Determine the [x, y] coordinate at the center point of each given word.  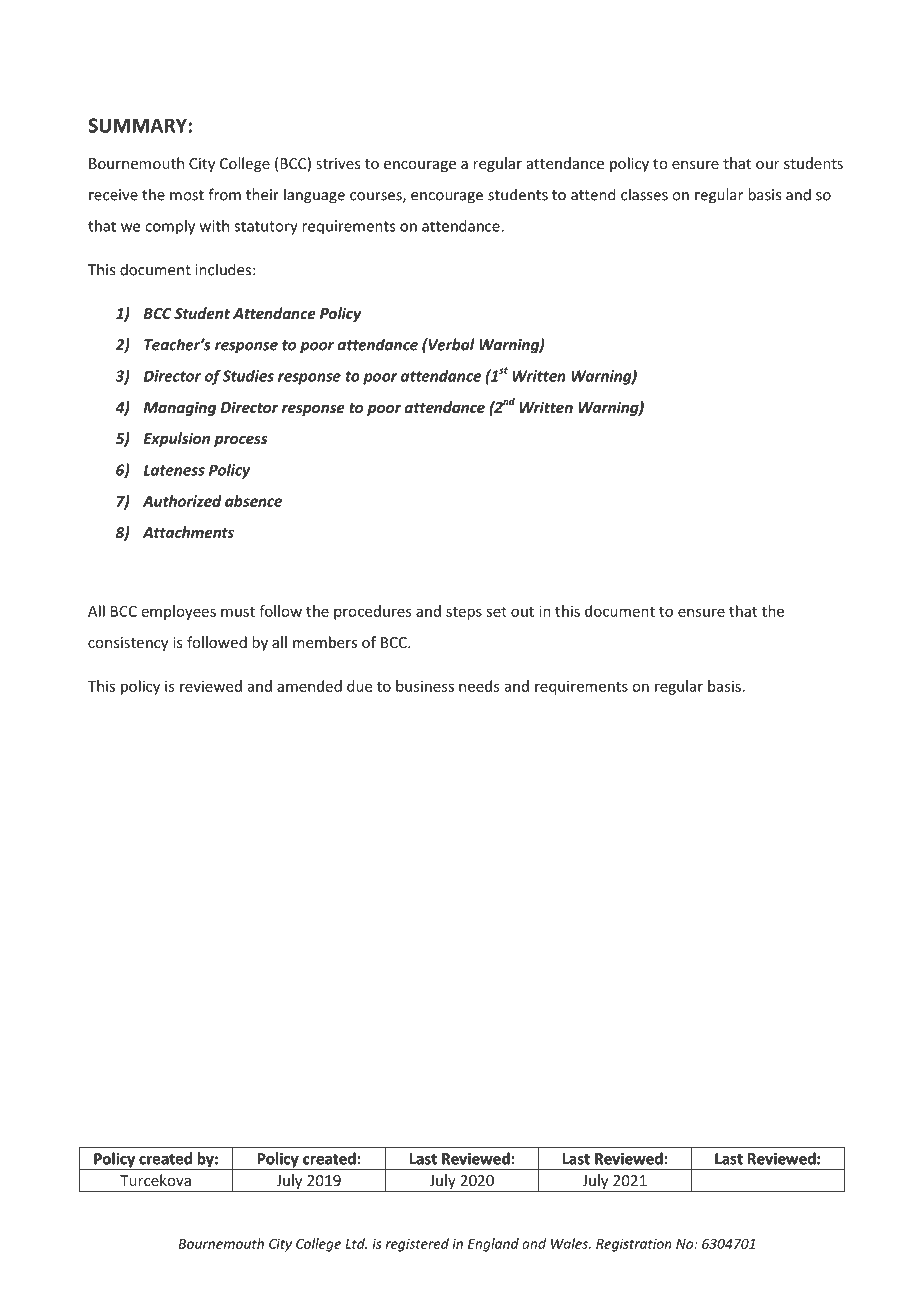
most [187, 195]
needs [479, 686]
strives [338, 163]
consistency [128, 644]
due [359, 686]
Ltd [356, 1243]
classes [644, 194]
